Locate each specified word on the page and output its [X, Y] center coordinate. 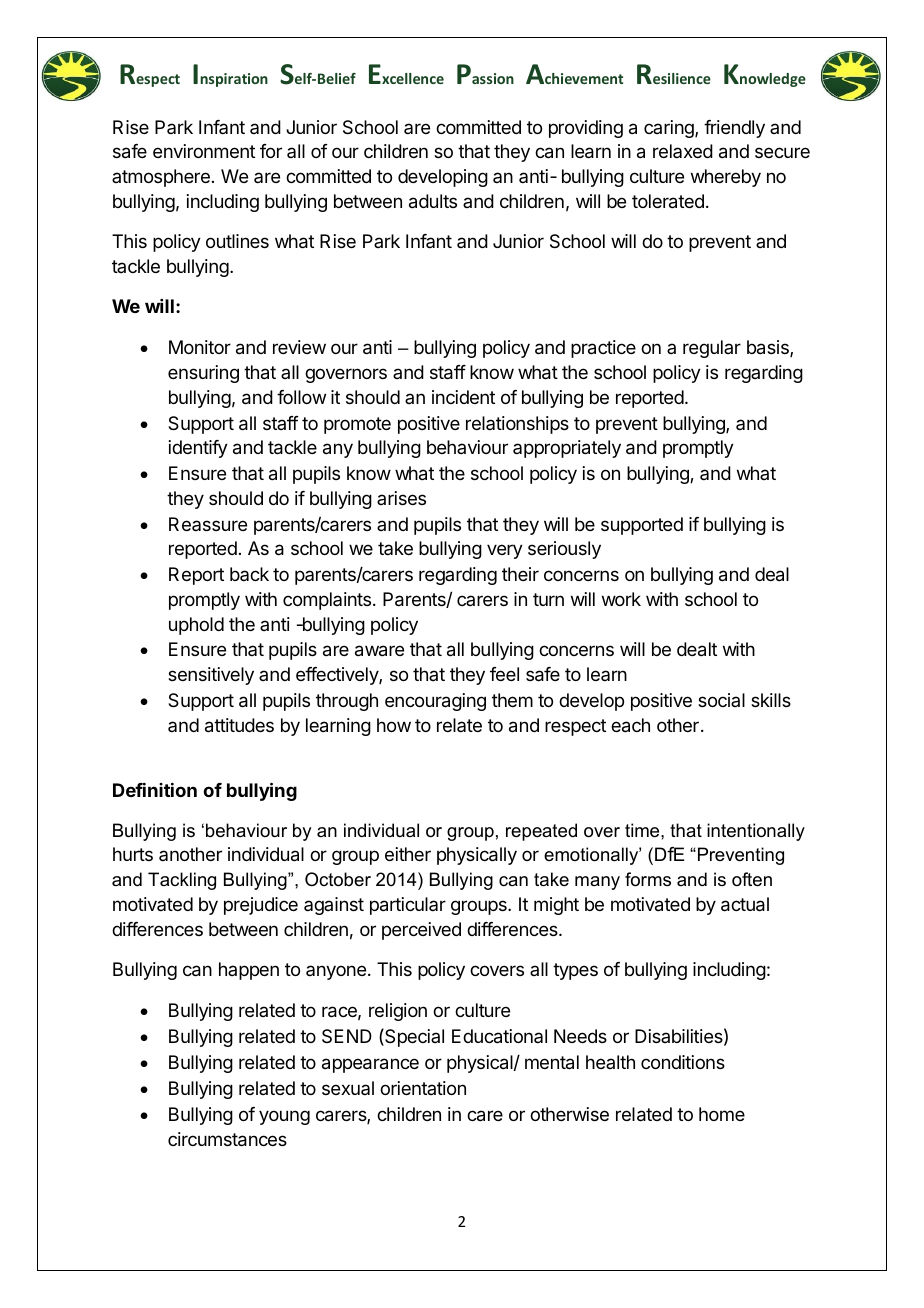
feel [504, 674]
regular [712, 349]
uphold [196, 626]
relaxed [683, 151]
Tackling [182, 881]
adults [433, 201]
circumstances [227, 1139]
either [408, 854]
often [752, 879]
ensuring [203, 374]
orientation [423, 1088]
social [721, 700]
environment [204, 151]
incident [463, 397]
